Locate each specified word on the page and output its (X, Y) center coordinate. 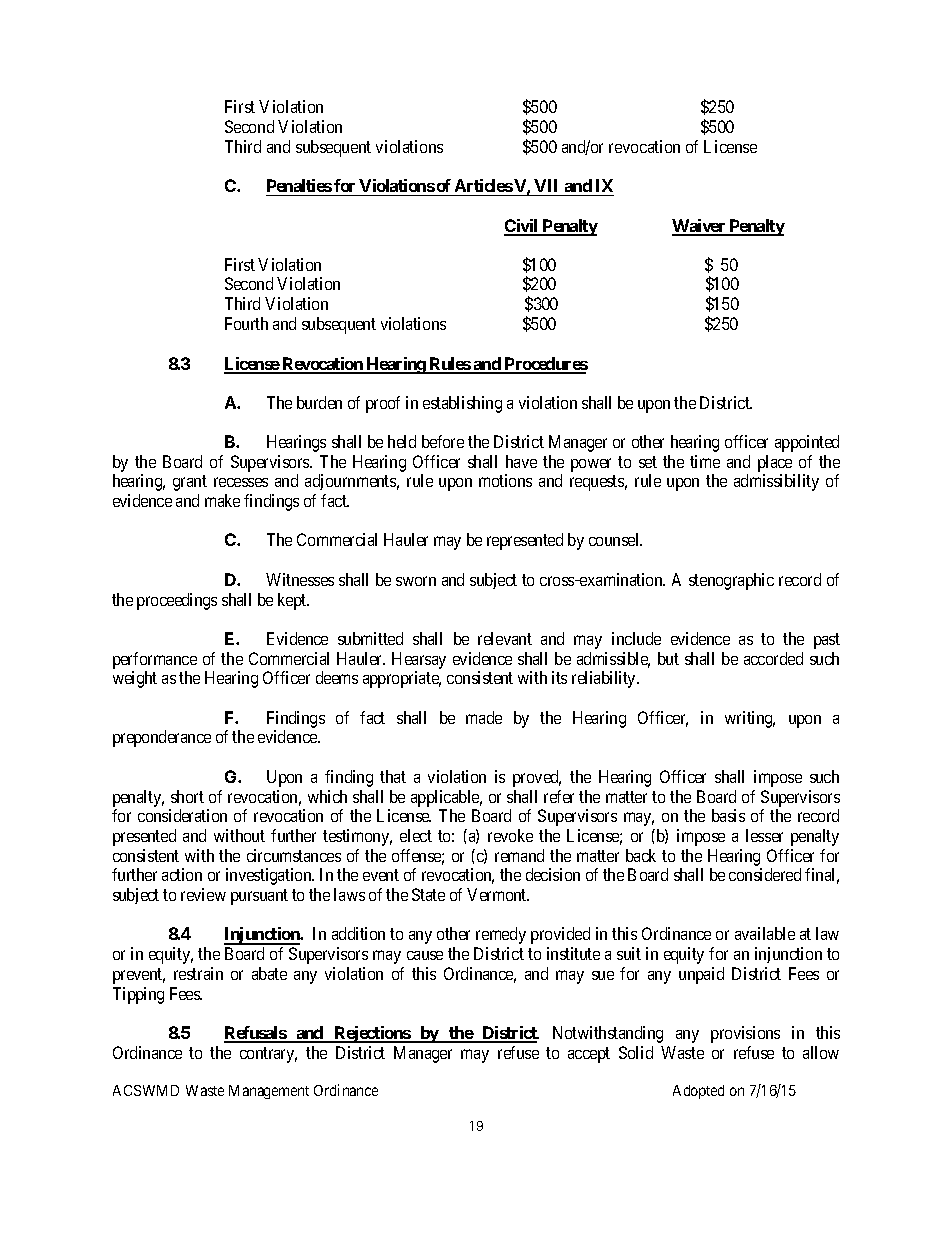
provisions (745, 1034)
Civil (522, 227)
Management (269, 1092)
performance (155, 660)
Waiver (700, 227)
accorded (773, 658)
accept (589, 1055)
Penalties (299, 187)
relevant (505, 638)
